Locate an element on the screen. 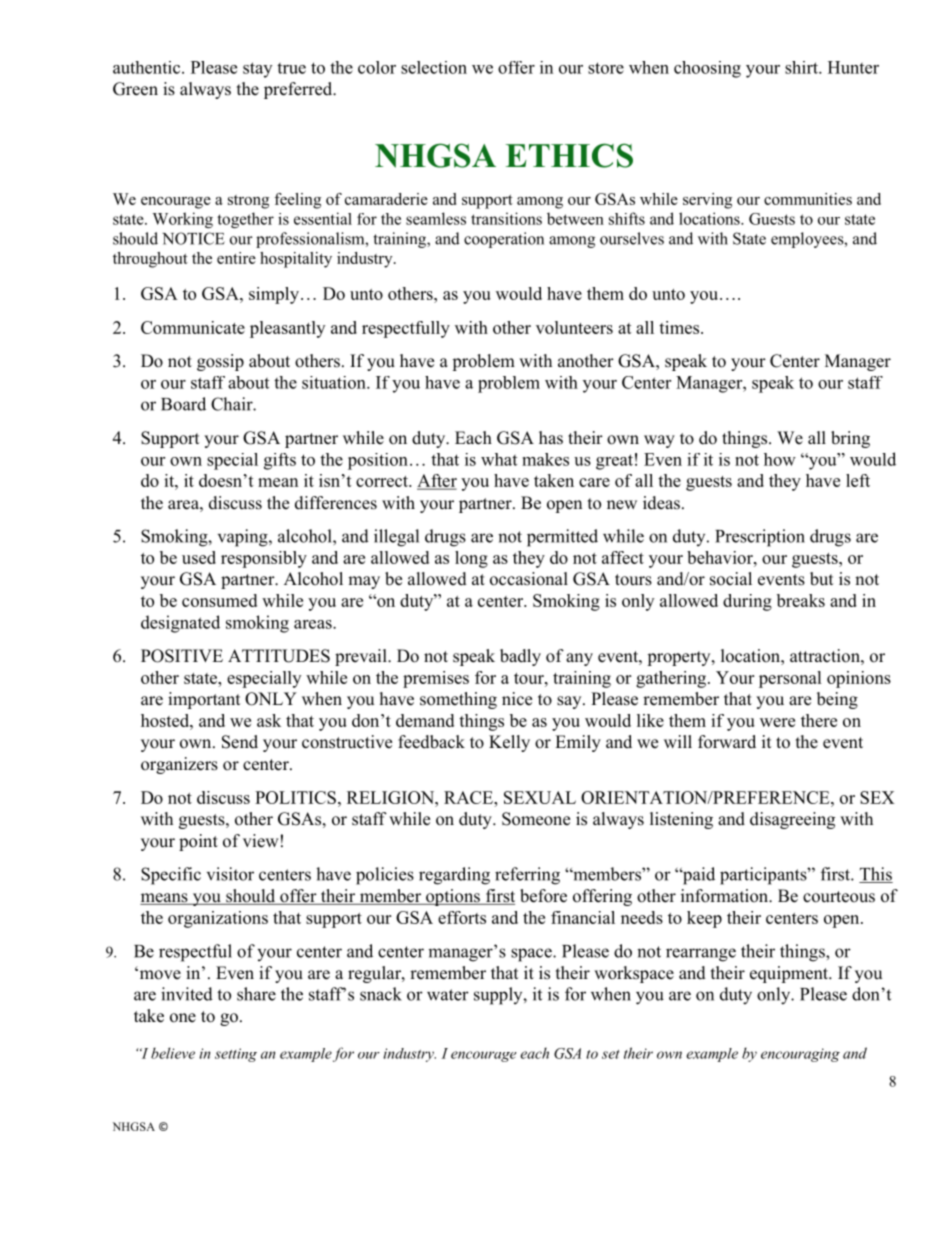  times is located at coordinates (680, 327).
